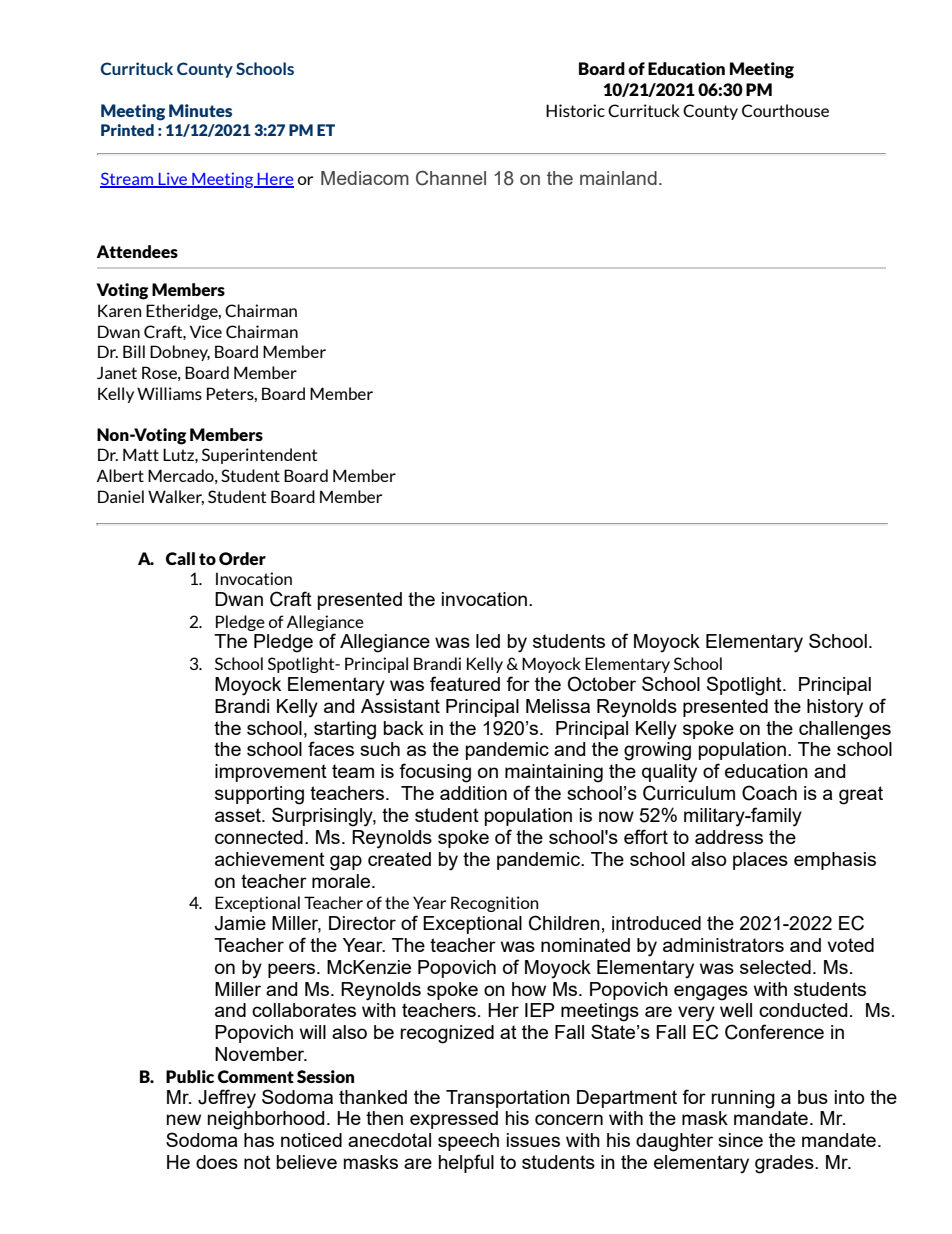  I want to click on Superintendent, so click(259, 456).
